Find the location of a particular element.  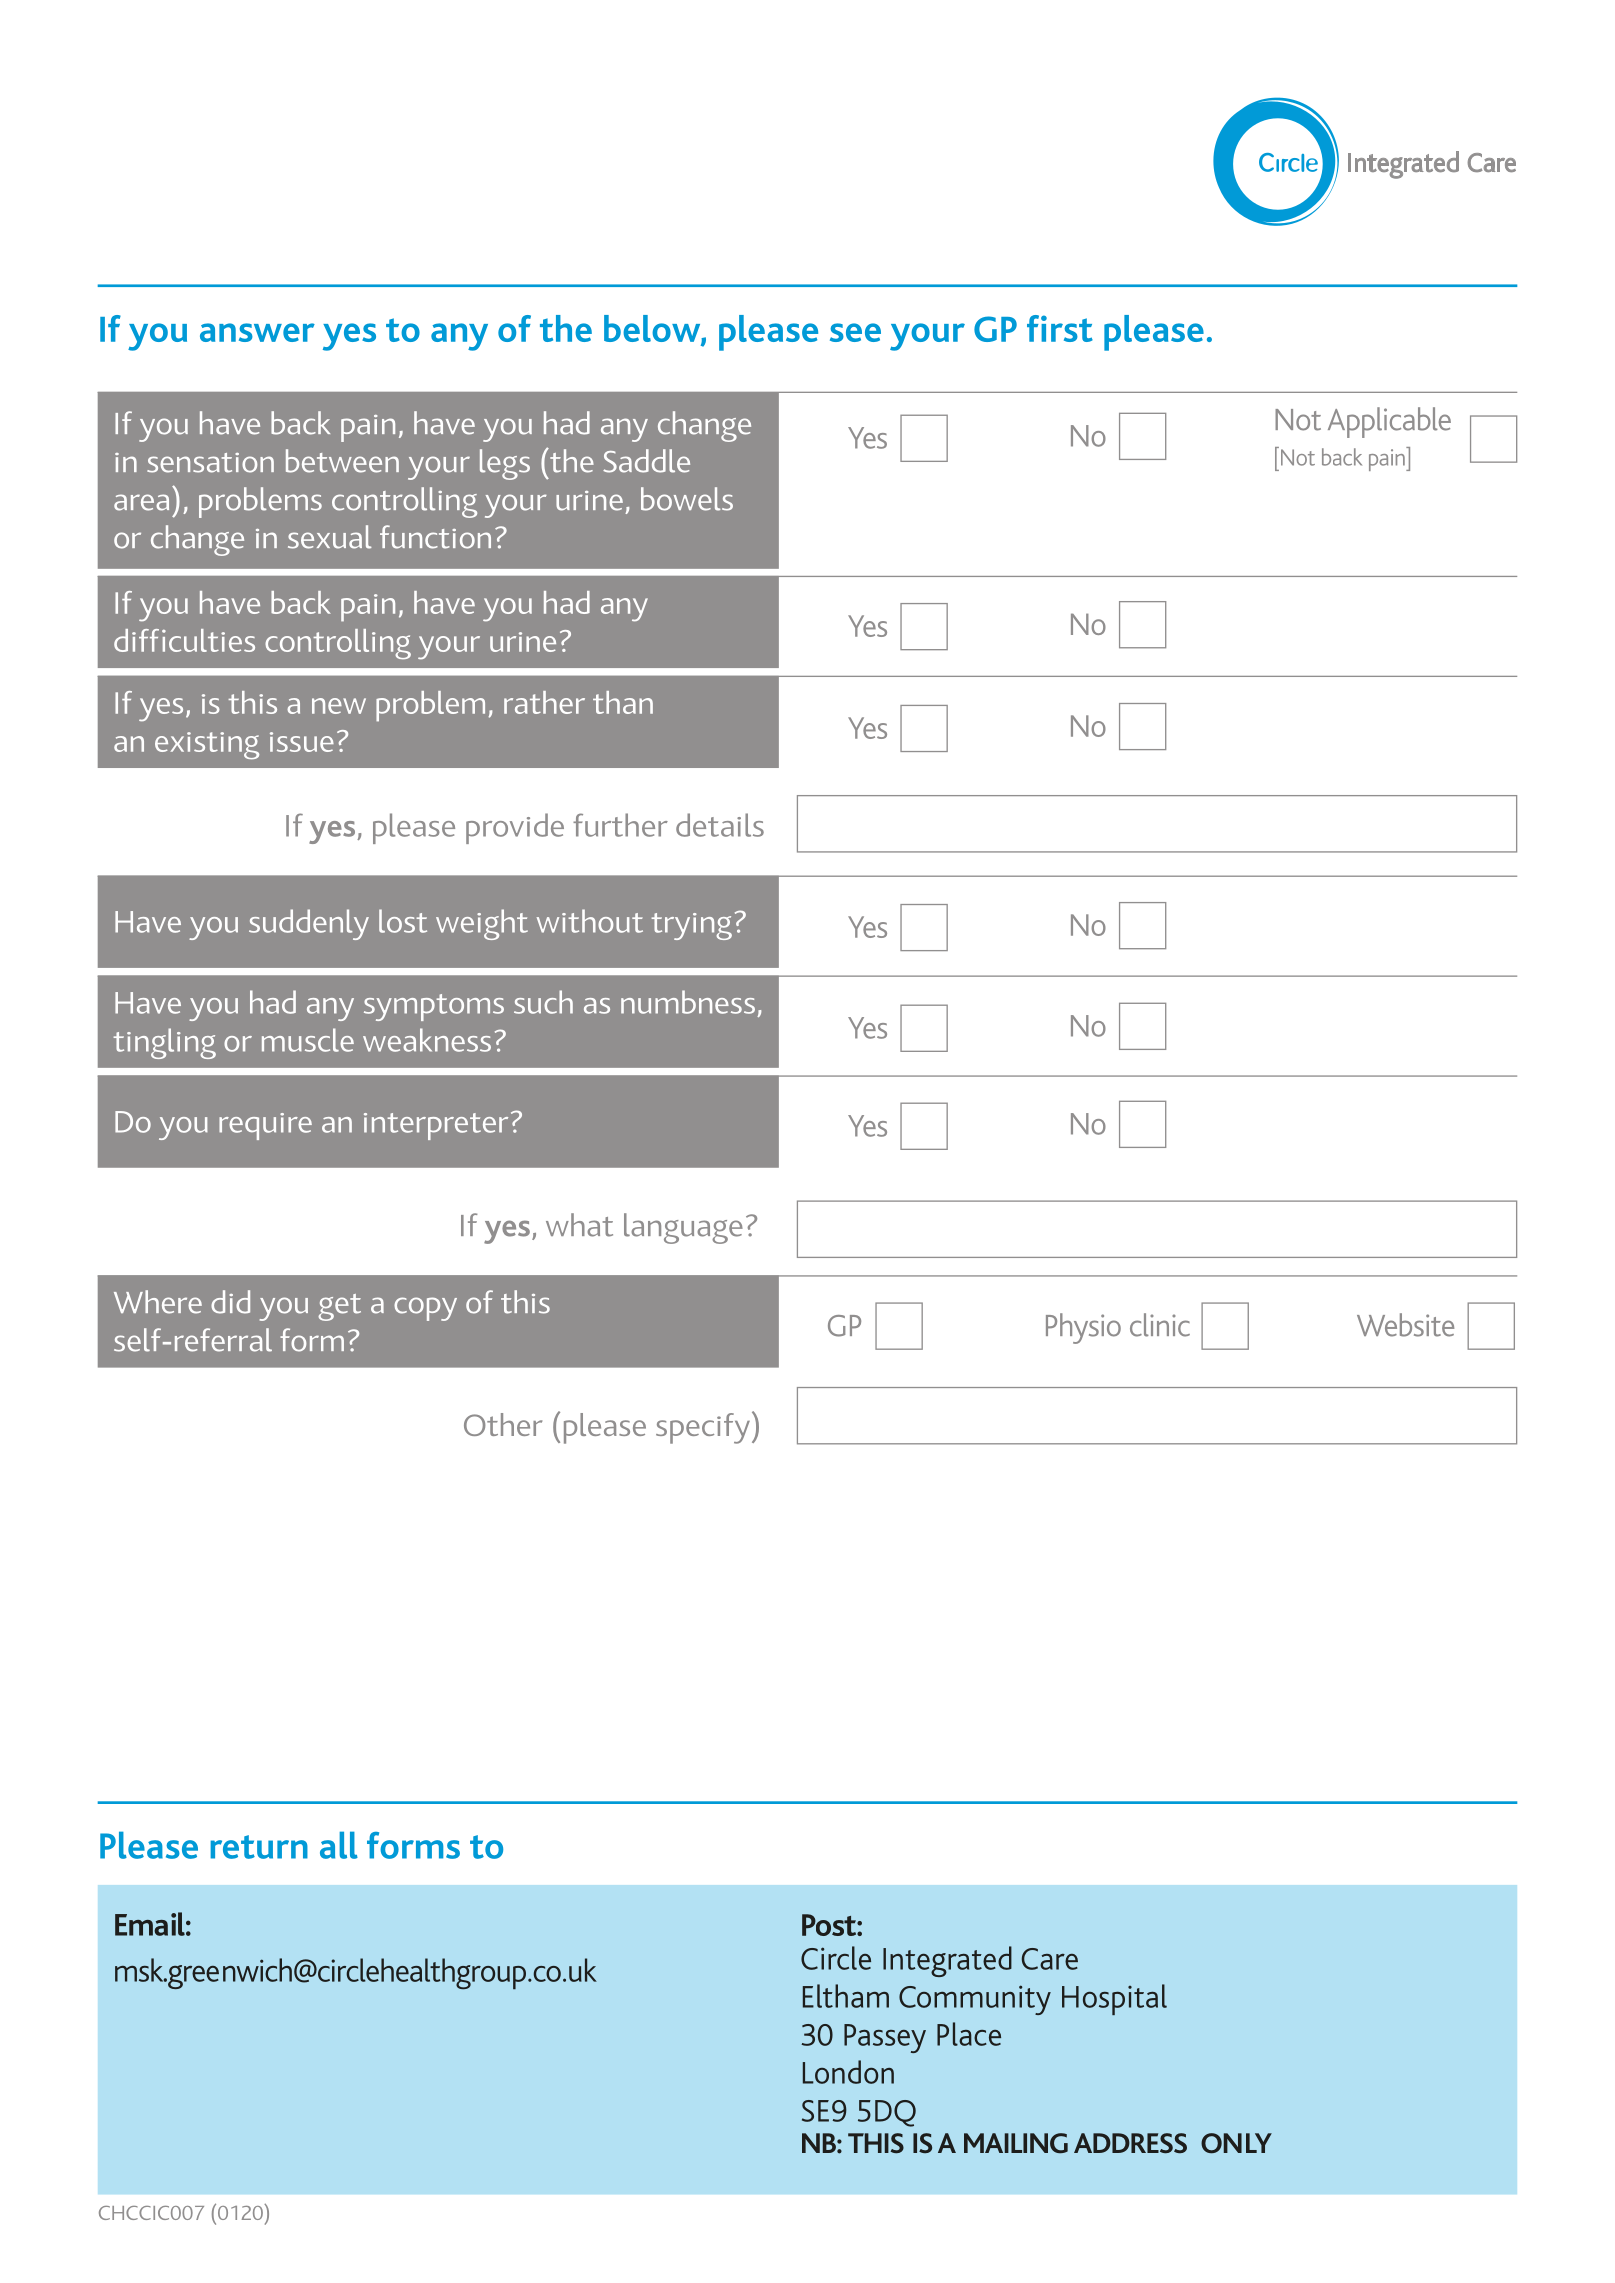

ONLY is located at coordinates (1236, 2143).
